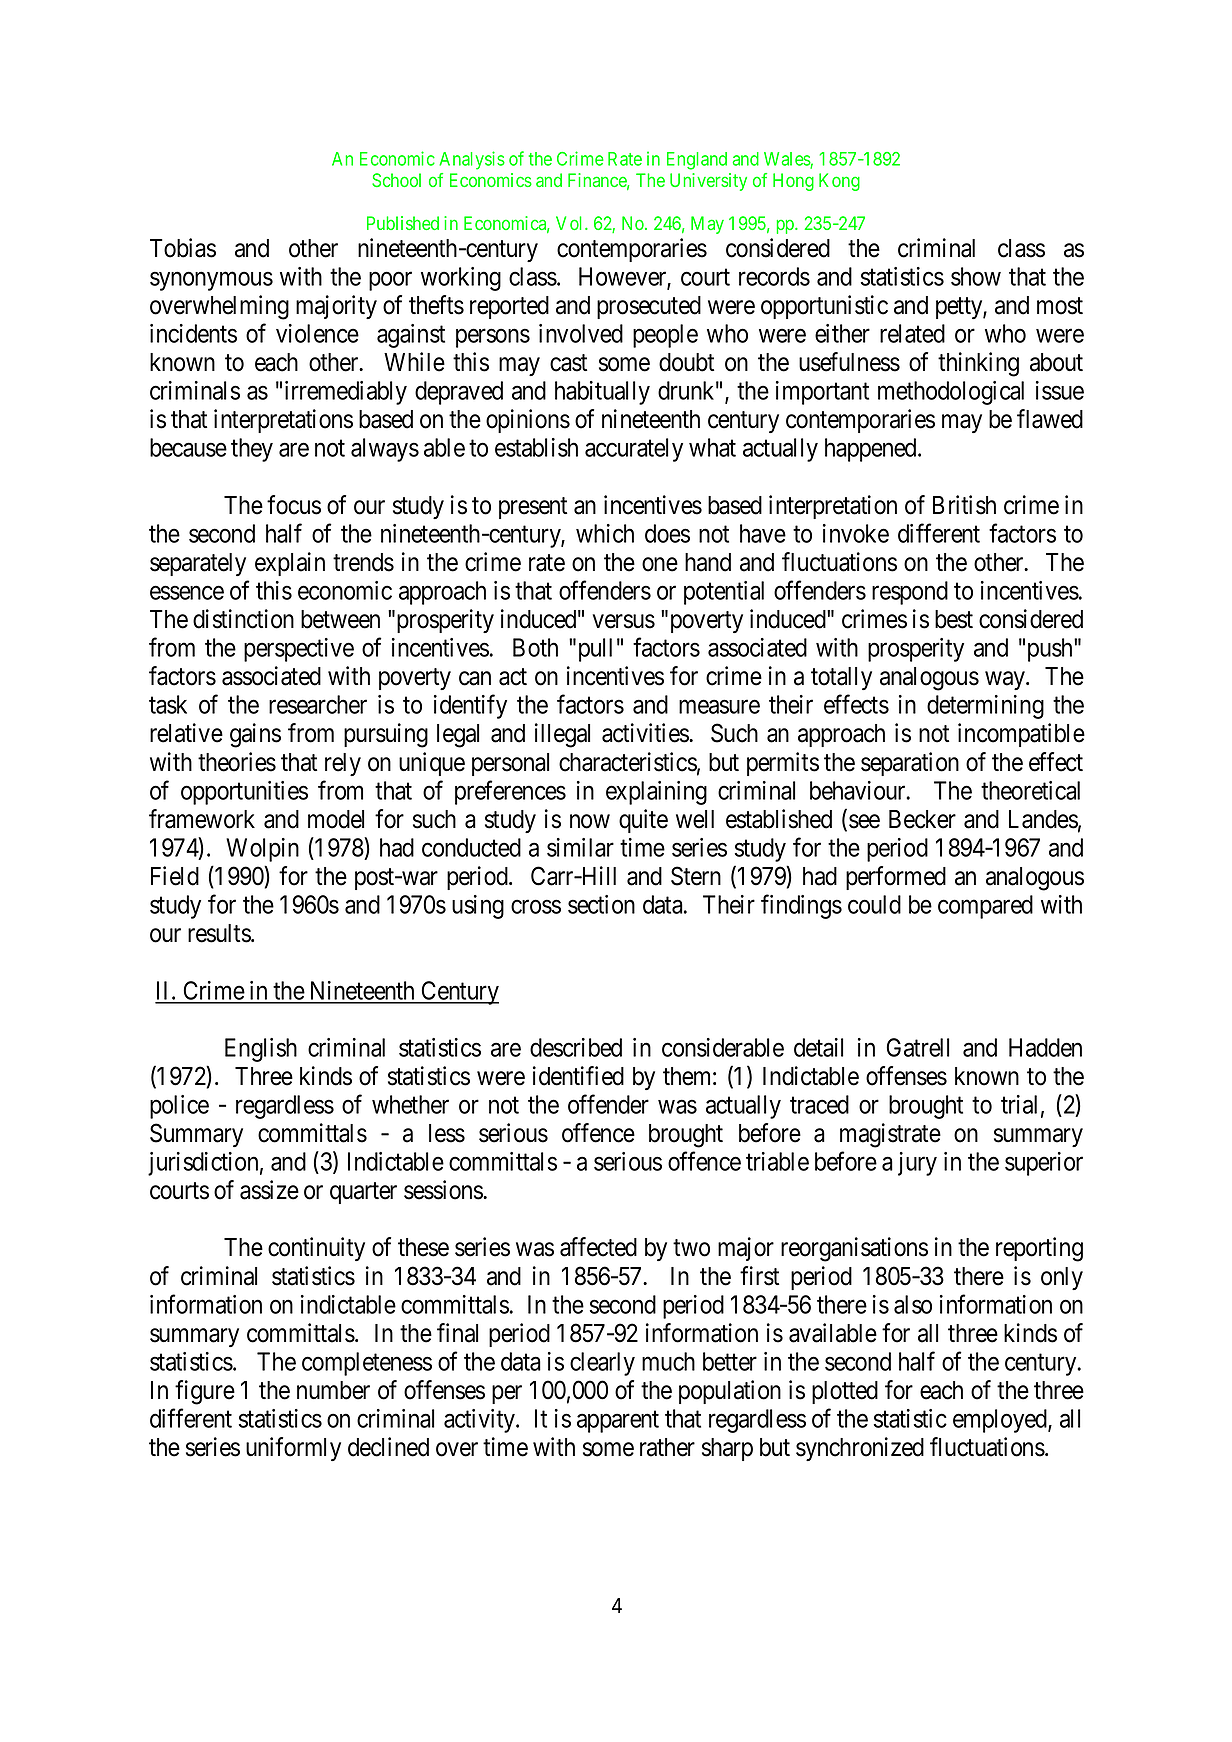 The height and width of the screenshot is (1742, 1232). I want to click on best, so click(954, 619).
